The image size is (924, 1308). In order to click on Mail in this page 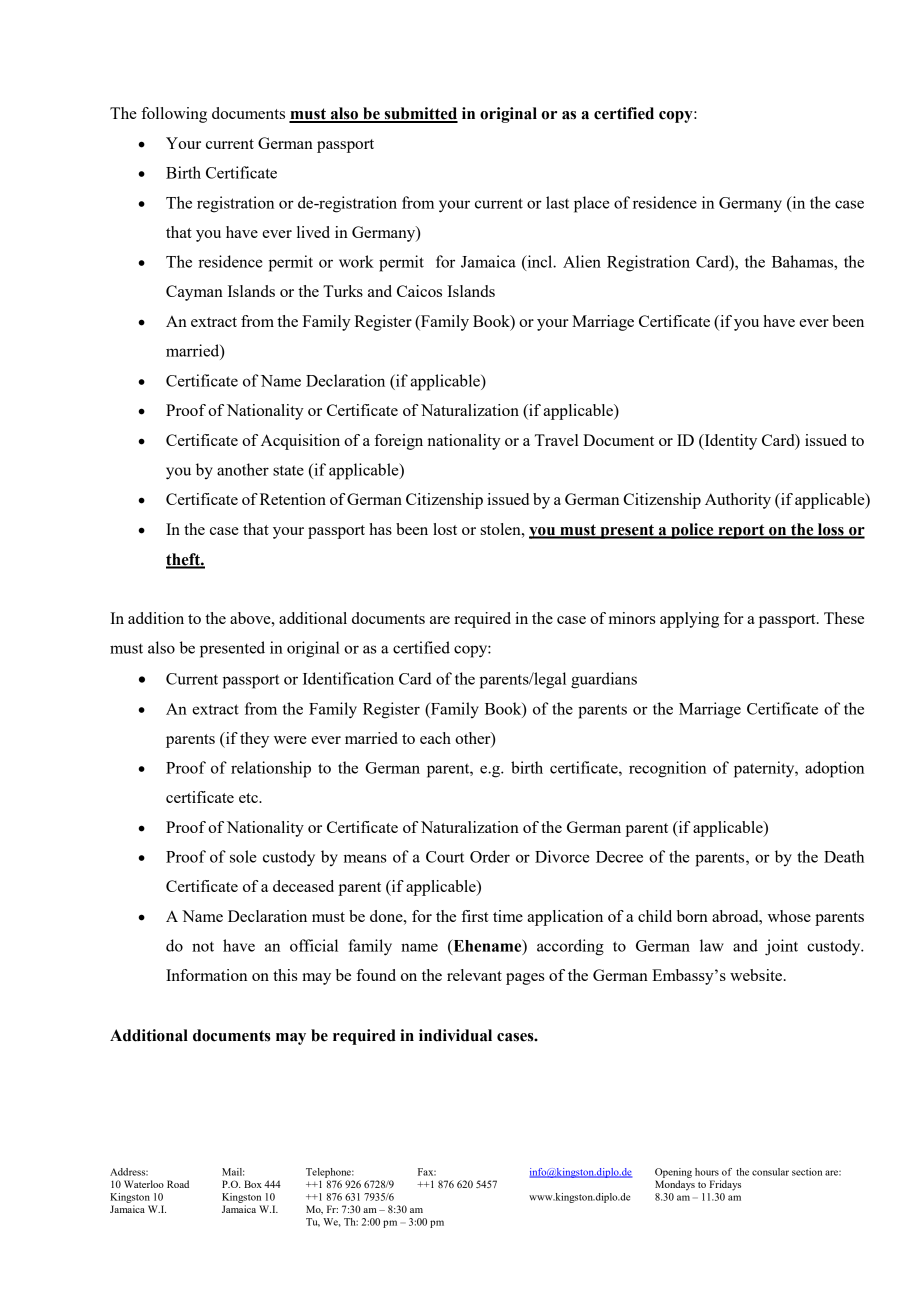, I will do `click(233, 1172)`.
